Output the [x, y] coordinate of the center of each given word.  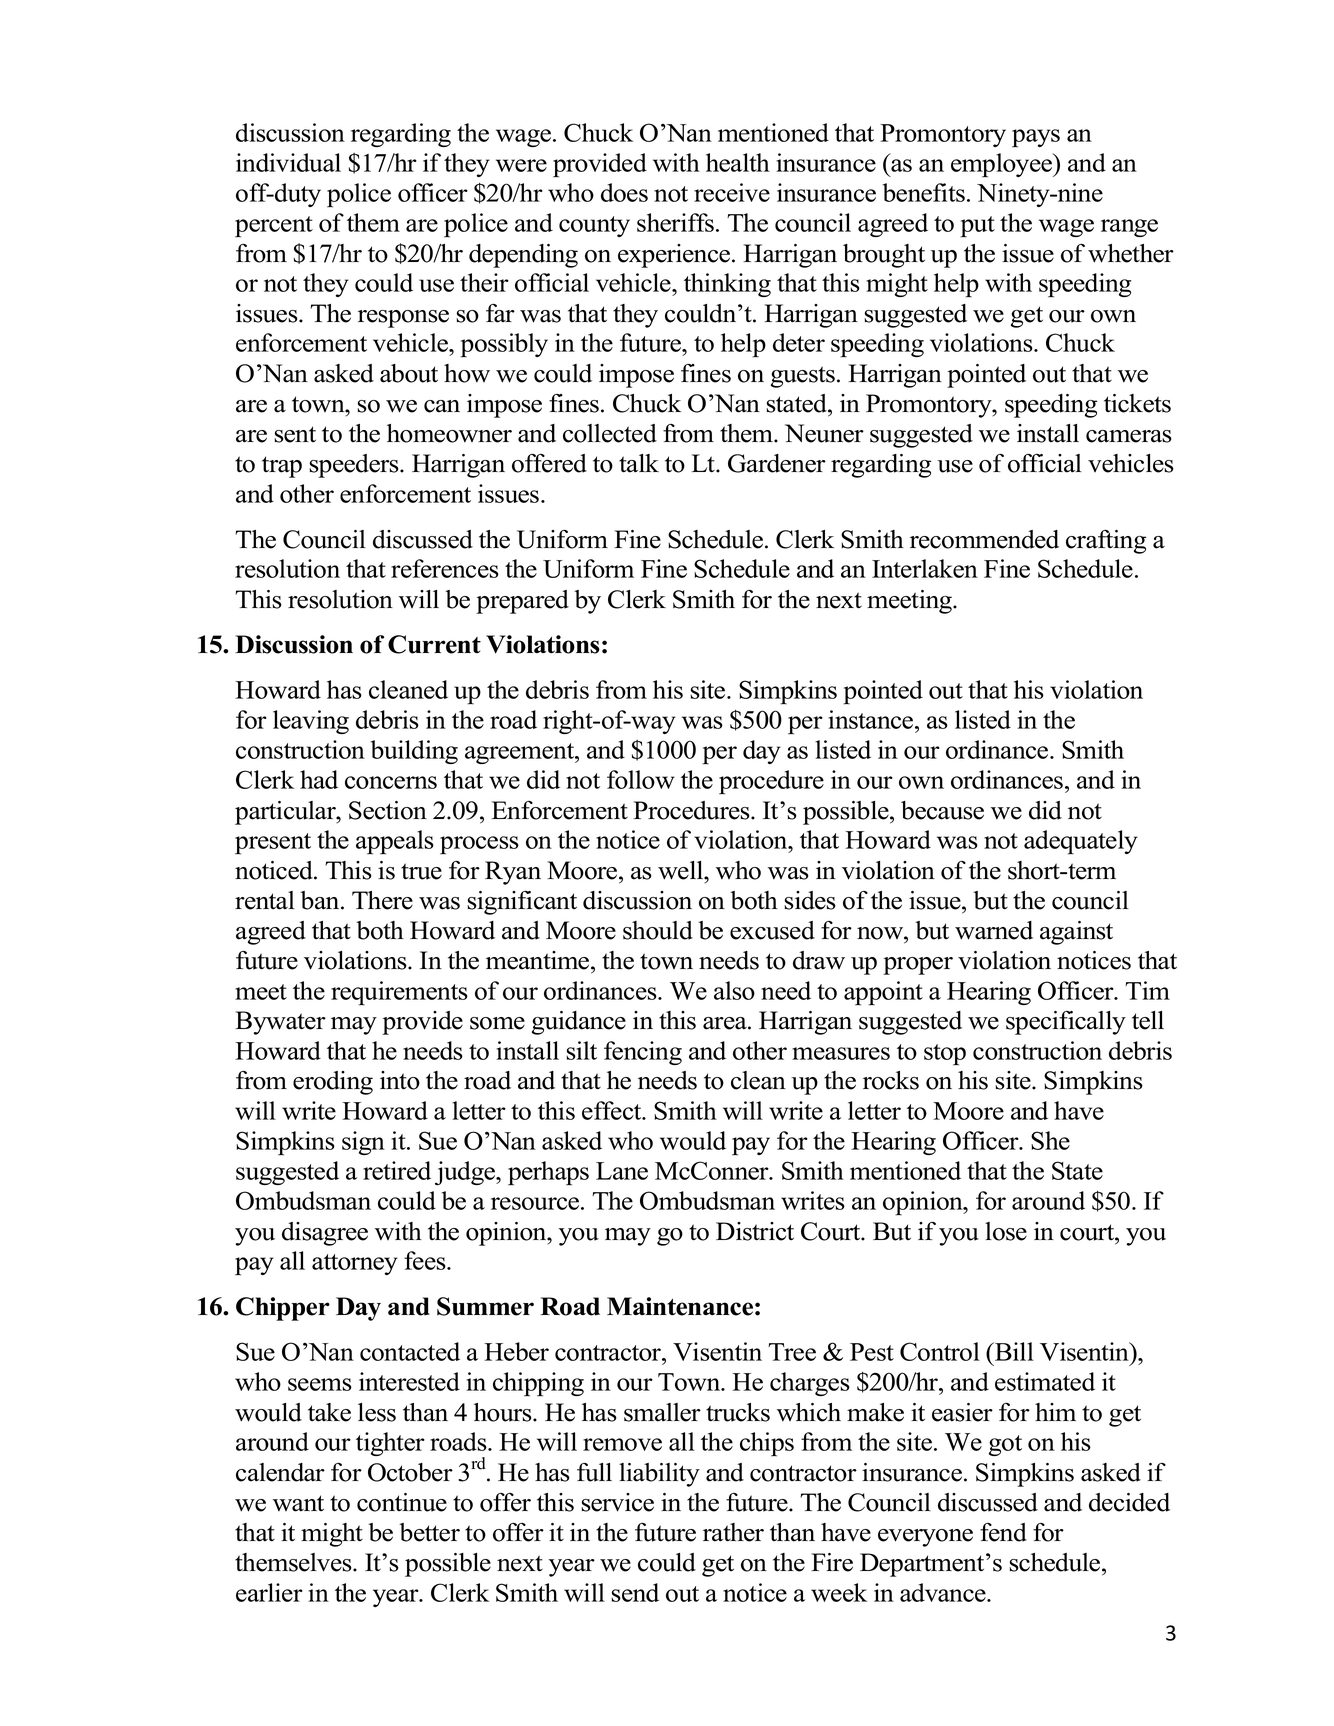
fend [1003, 1532]
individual [288, 162]
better [429, 1532]
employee [1003, 165]
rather [733, 1532]
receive [732, 192]
